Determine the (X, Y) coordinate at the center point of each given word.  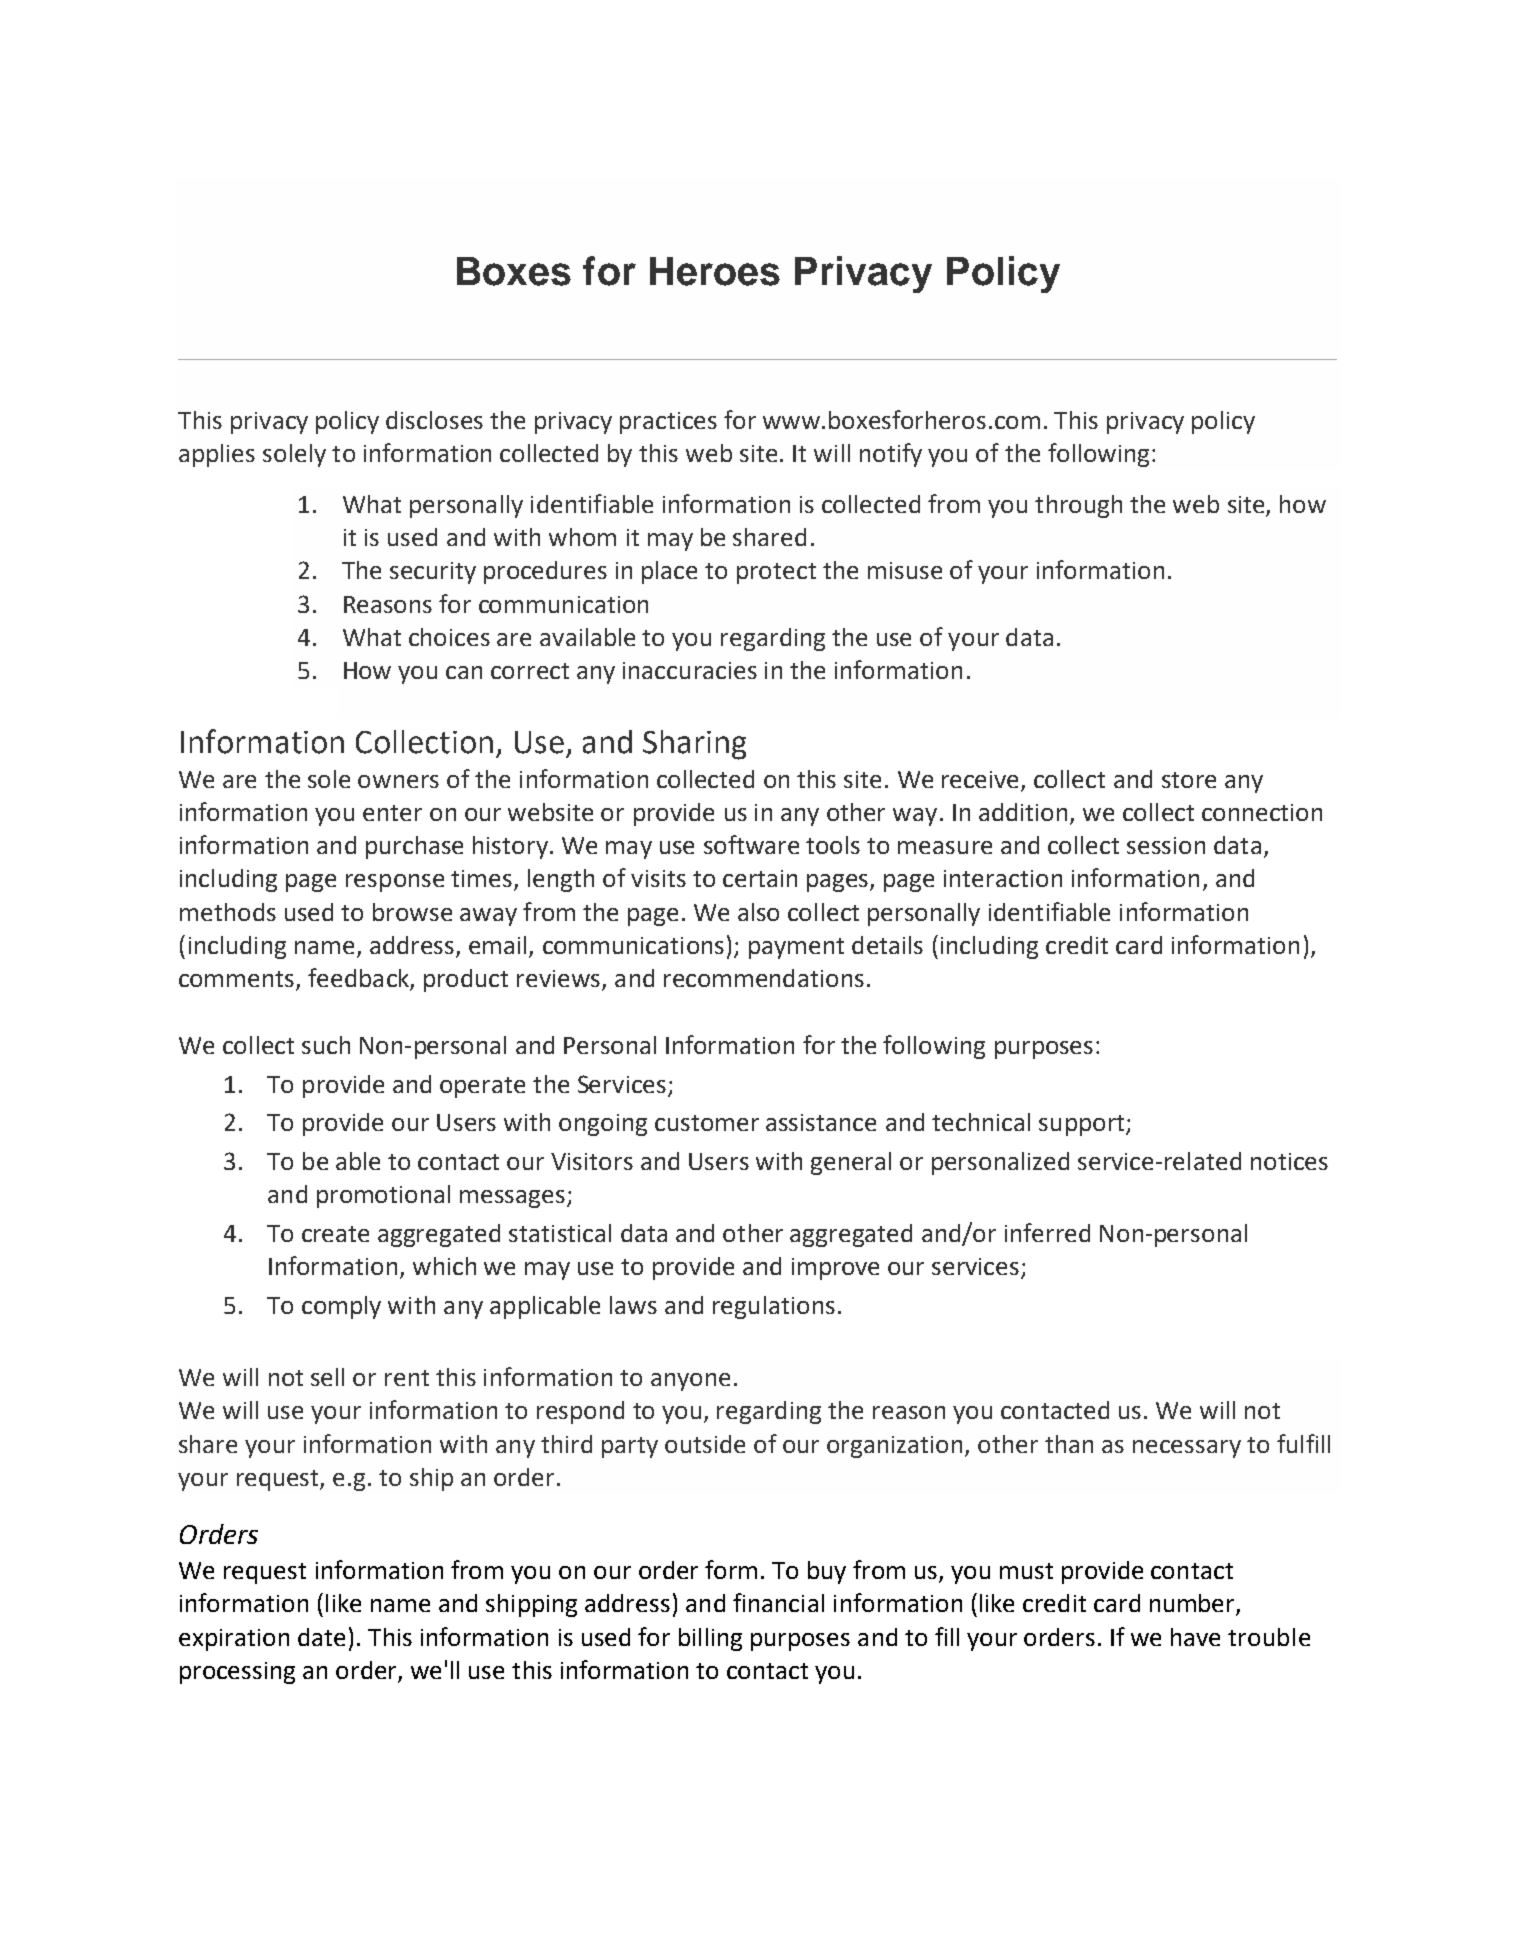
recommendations (764, 978)
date (321, 1637)
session (1166, 845)
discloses (434, 420)
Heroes (715, 271)
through (1078, 506)
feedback (359, 979)
